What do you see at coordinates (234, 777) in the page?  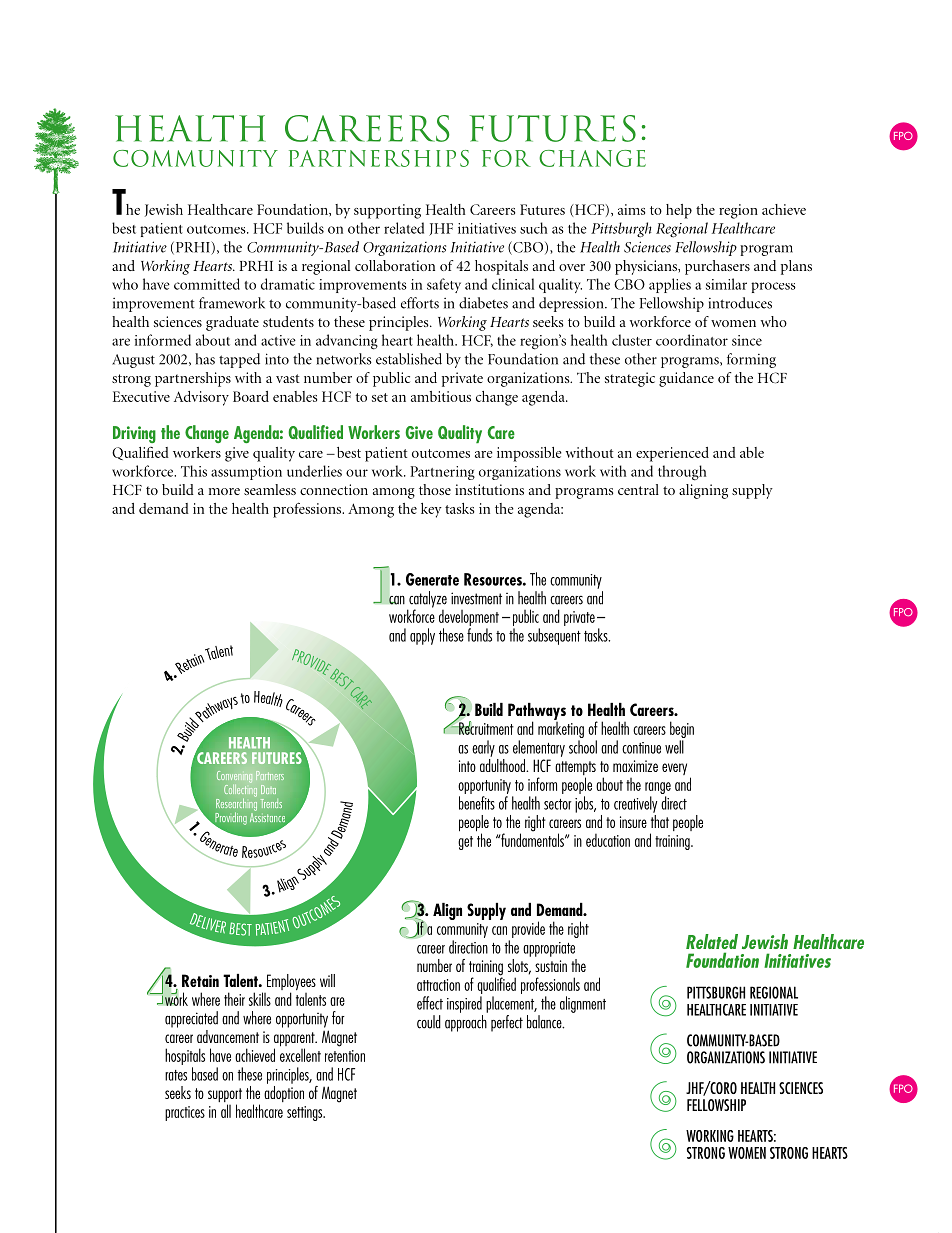 I see `Convening` at bounding box center [234, 777].
